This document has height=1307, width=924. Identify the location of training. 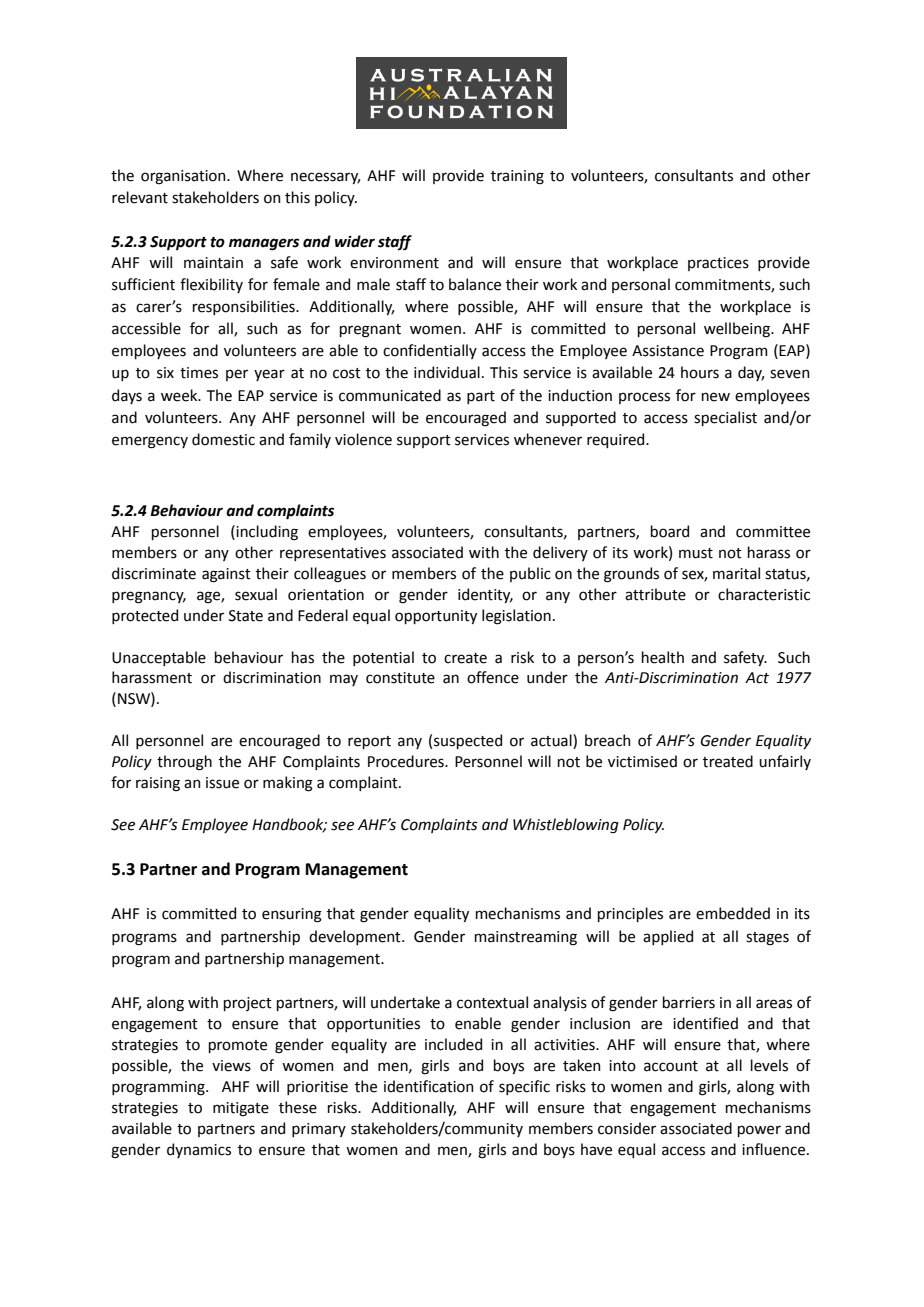
(517, 177).
